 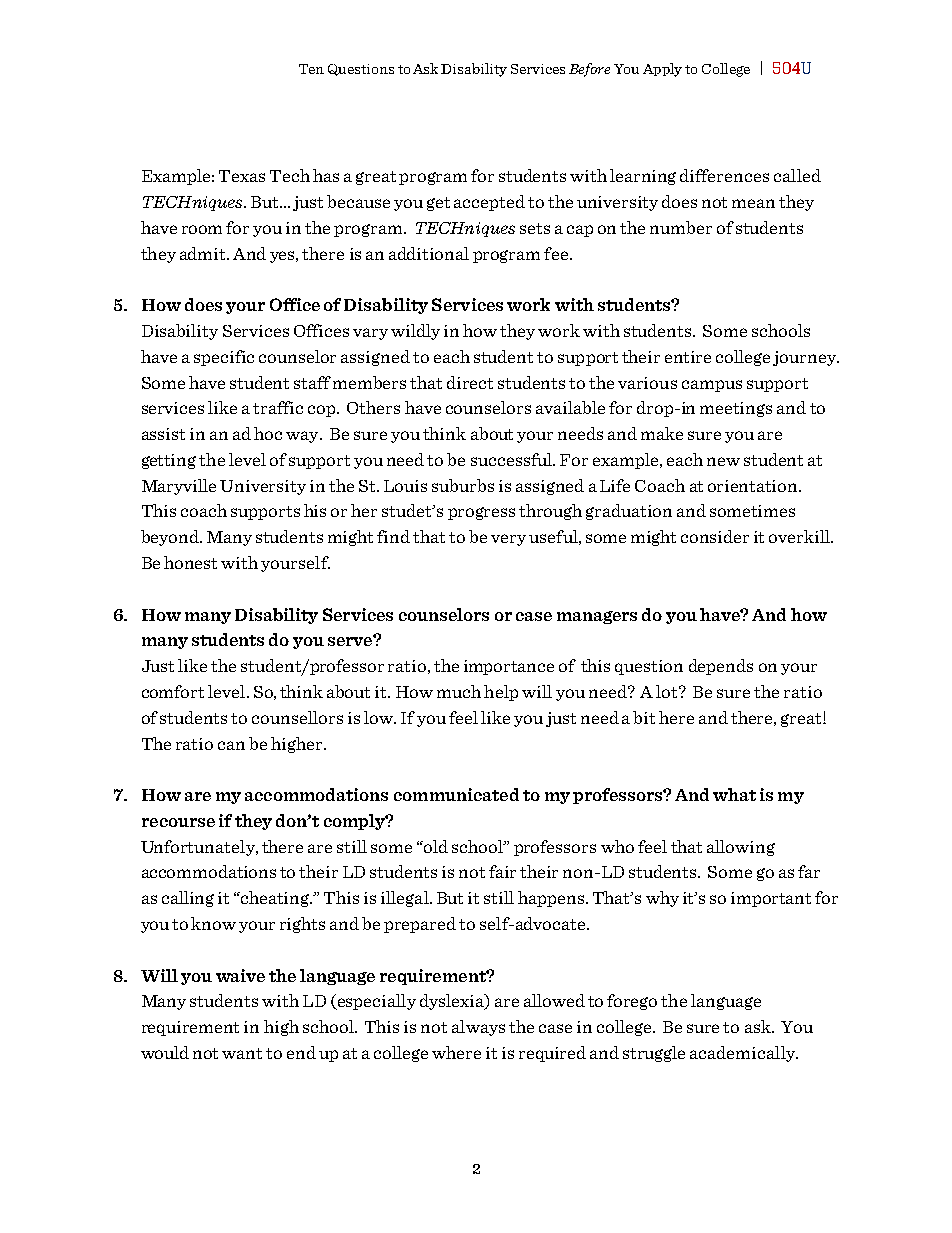 I want to click on very, so click(x=508, y=540).
